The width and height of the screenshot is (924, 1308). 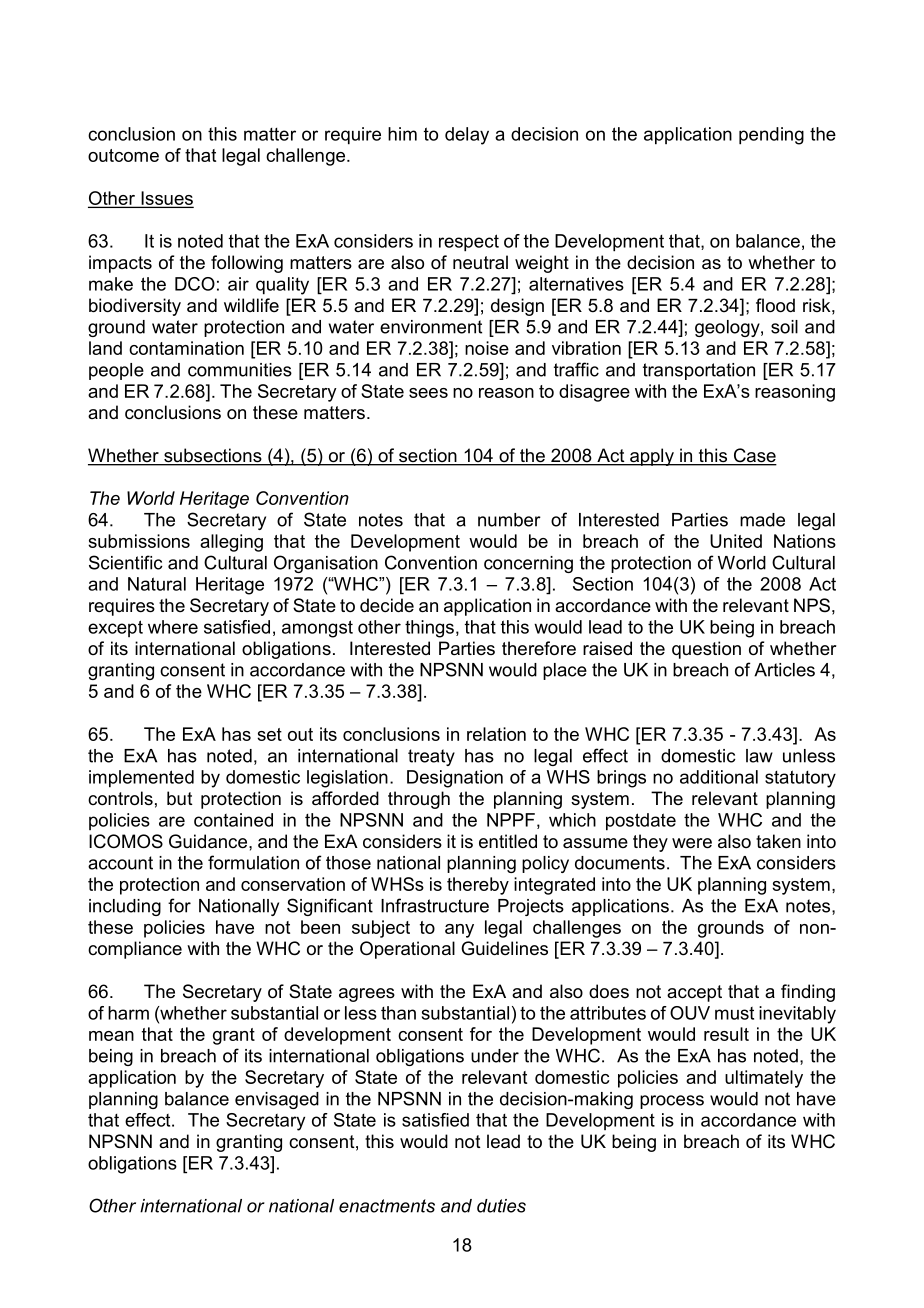 What do you see at coordinates (459, 931) in the screenshot?
I see `any` at bounding box center [459, 931].
